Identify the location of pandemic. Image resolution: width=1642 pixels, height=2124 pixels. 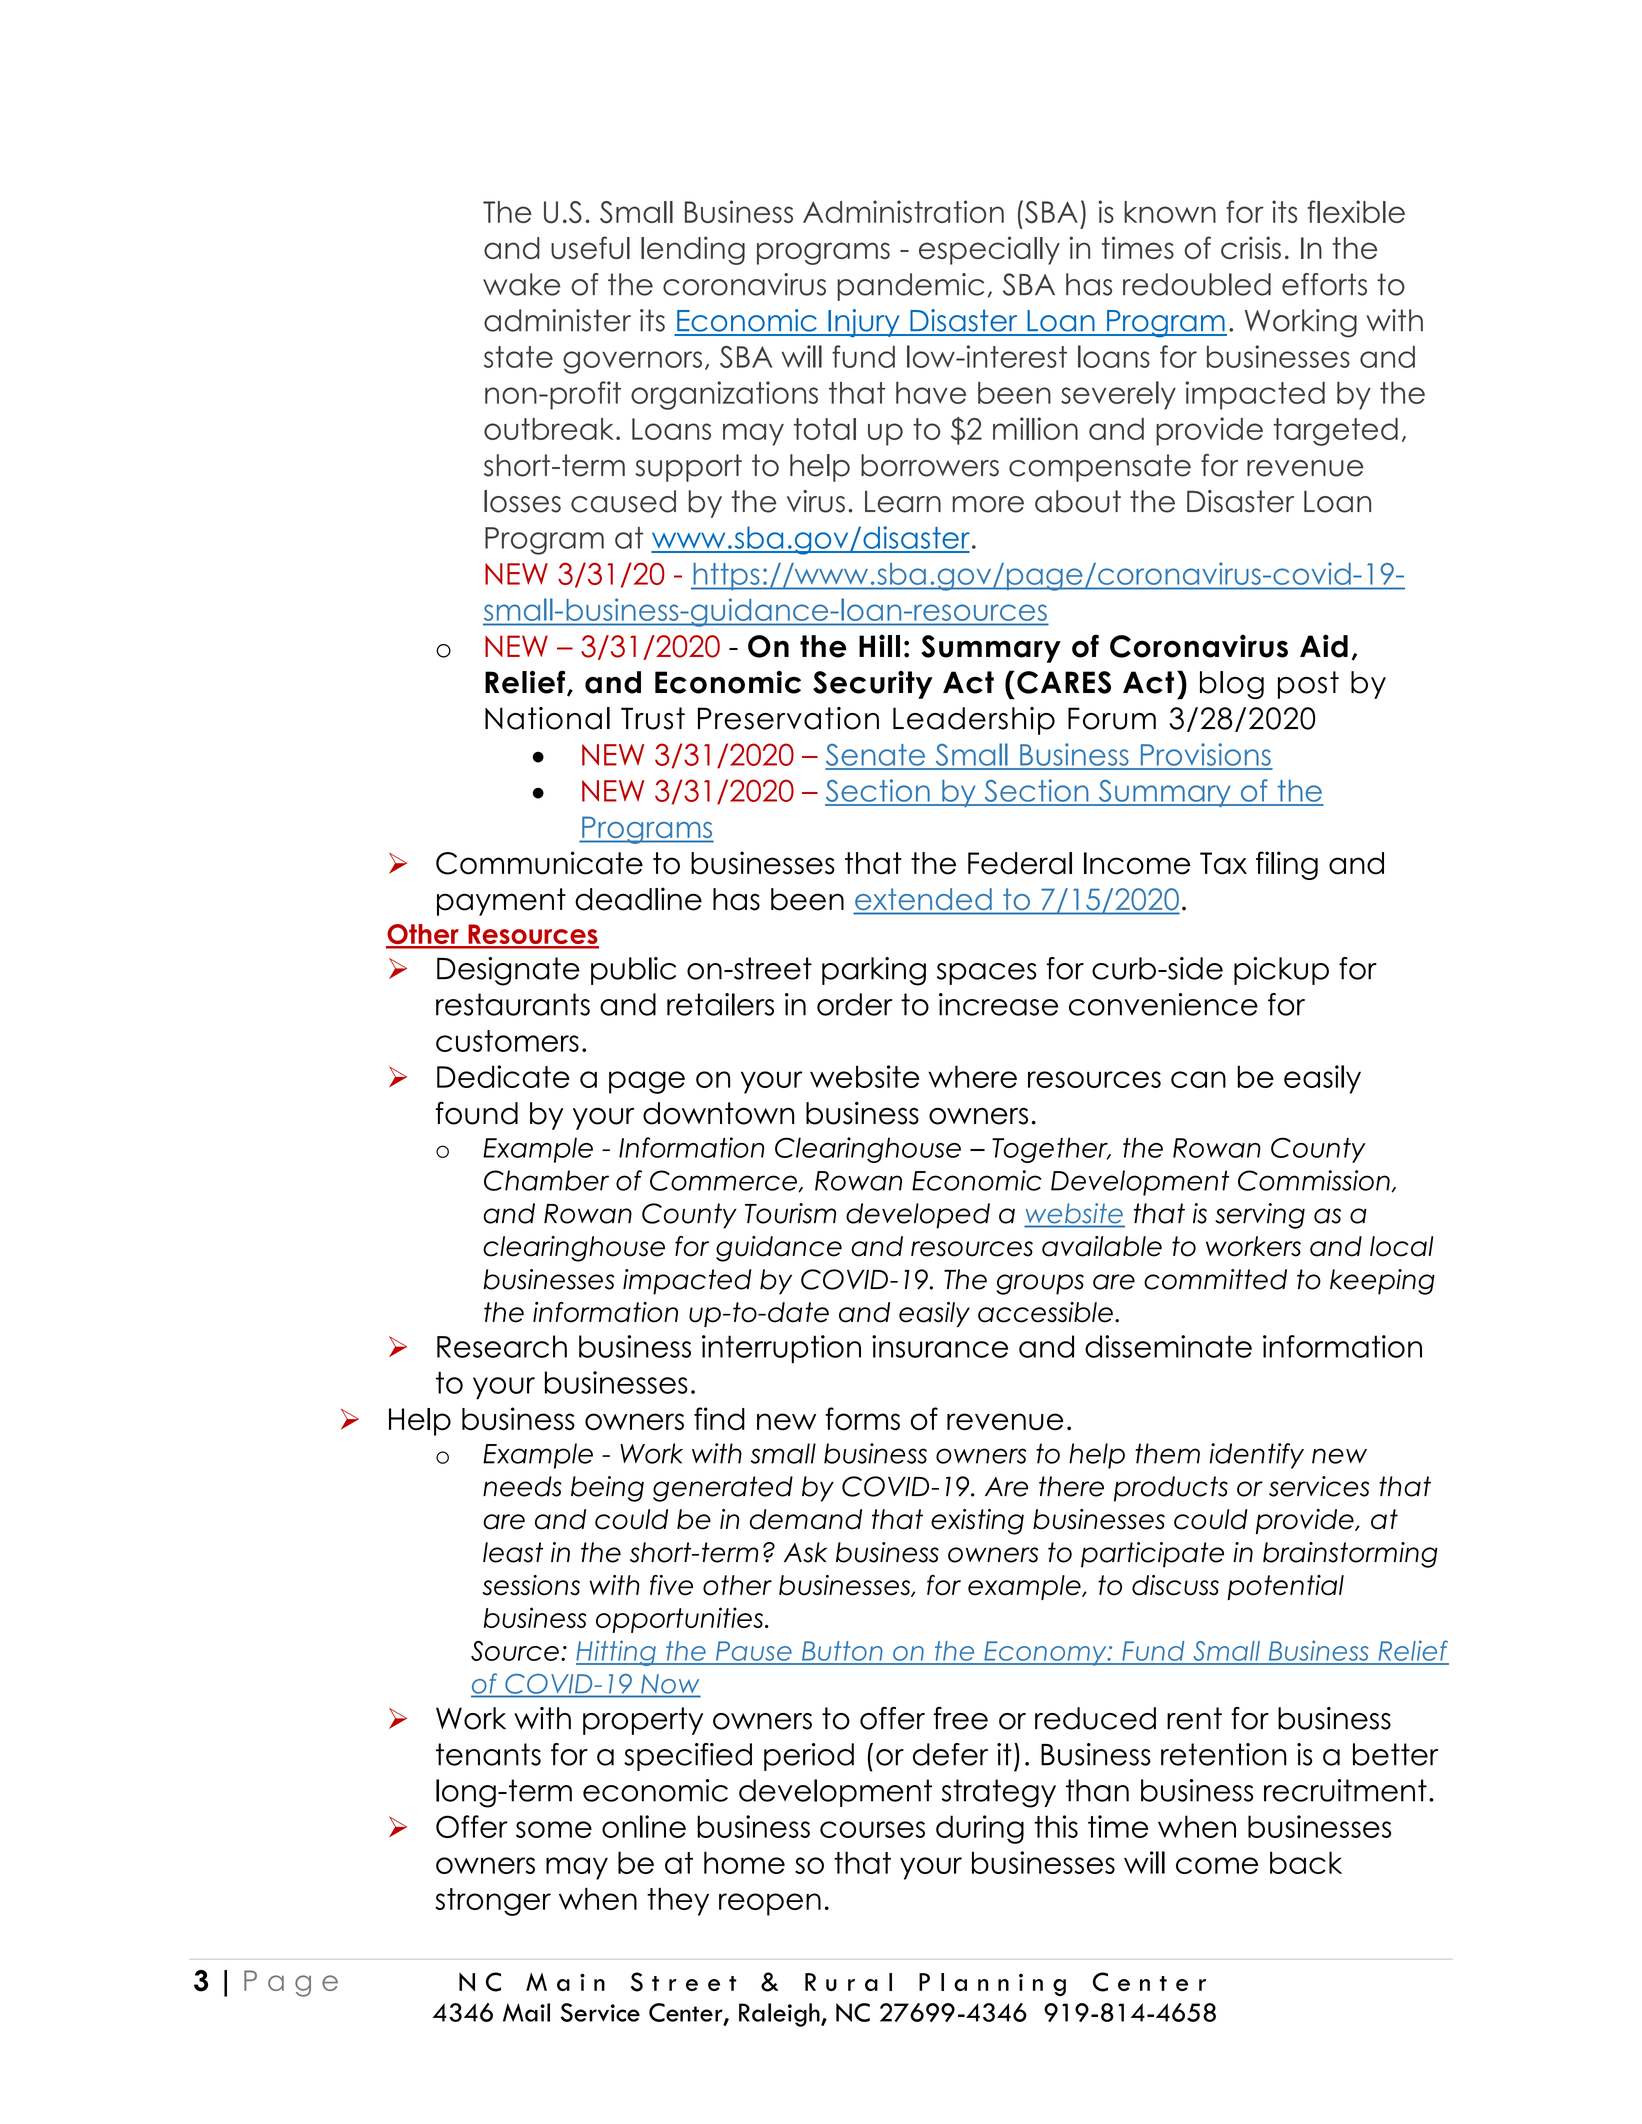
(910, 287).
